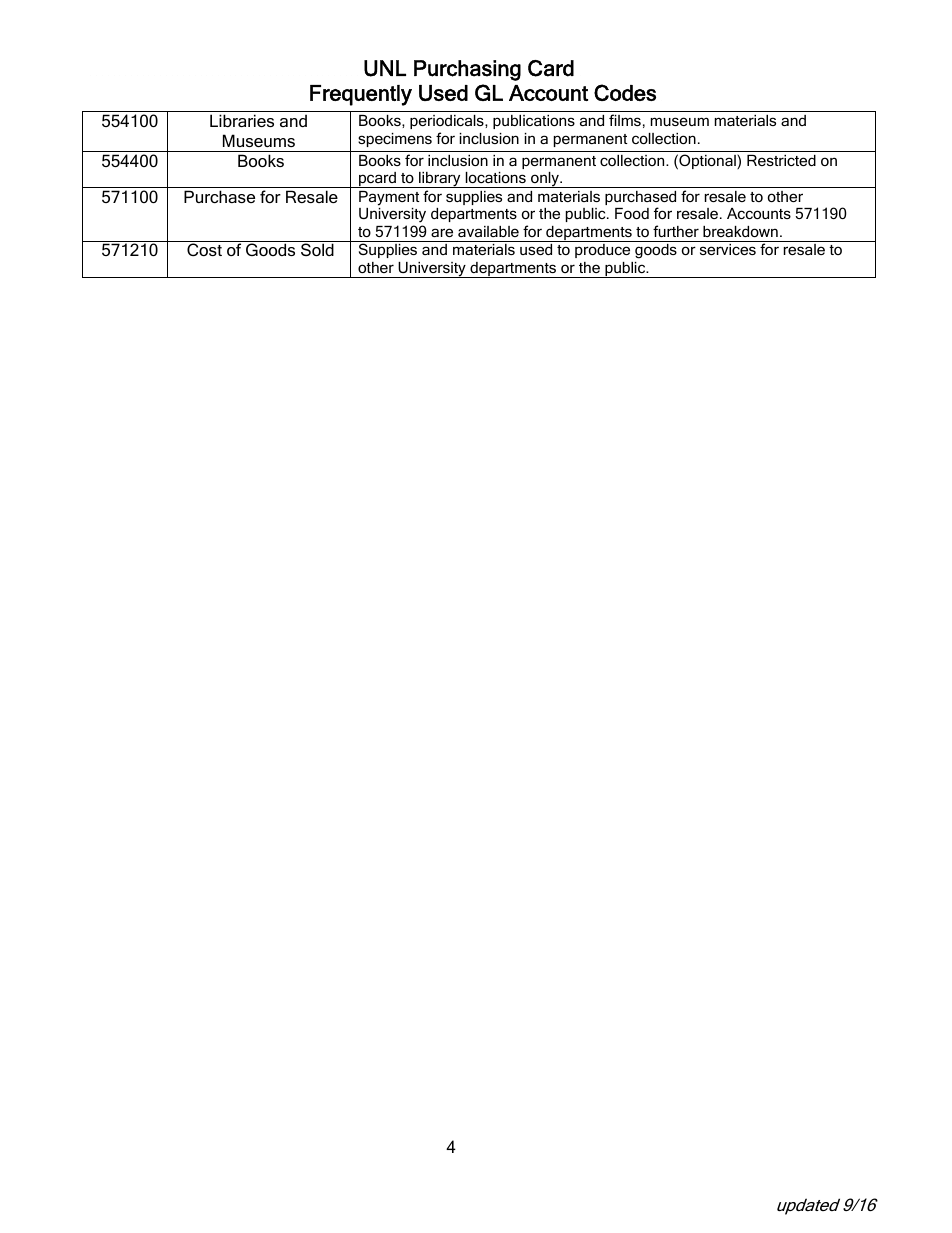  I want to click on available, so click(488, 231).
